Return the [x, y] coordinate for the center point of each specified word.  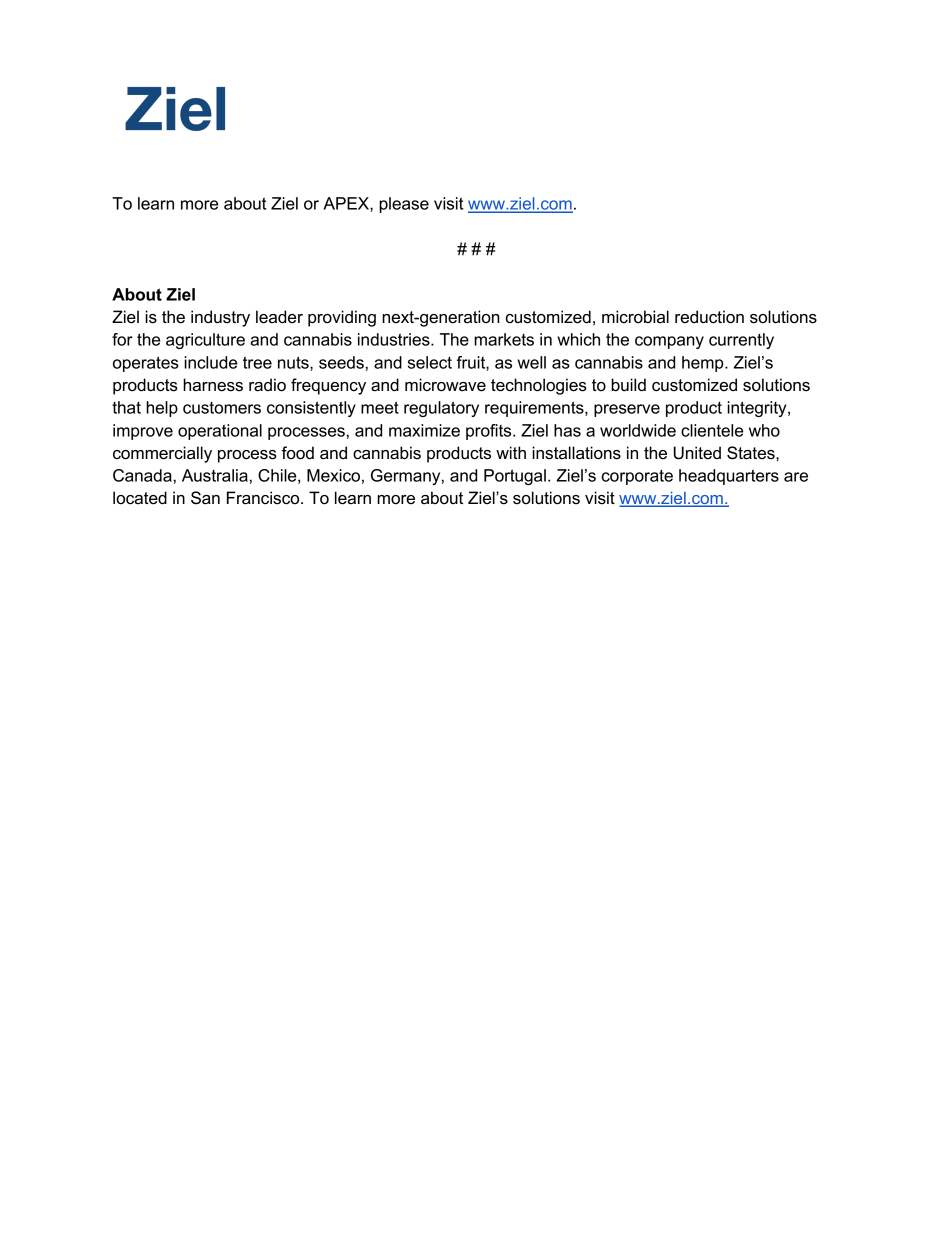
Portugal [515, 477]
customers [222, 408]
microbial [635, 317]
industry [220, 318]
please [404, 205]
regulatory [441, 409]
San [205, 498]
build [628, 385]
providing [342, 318]
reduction [709, 317]
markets [504, 339]
